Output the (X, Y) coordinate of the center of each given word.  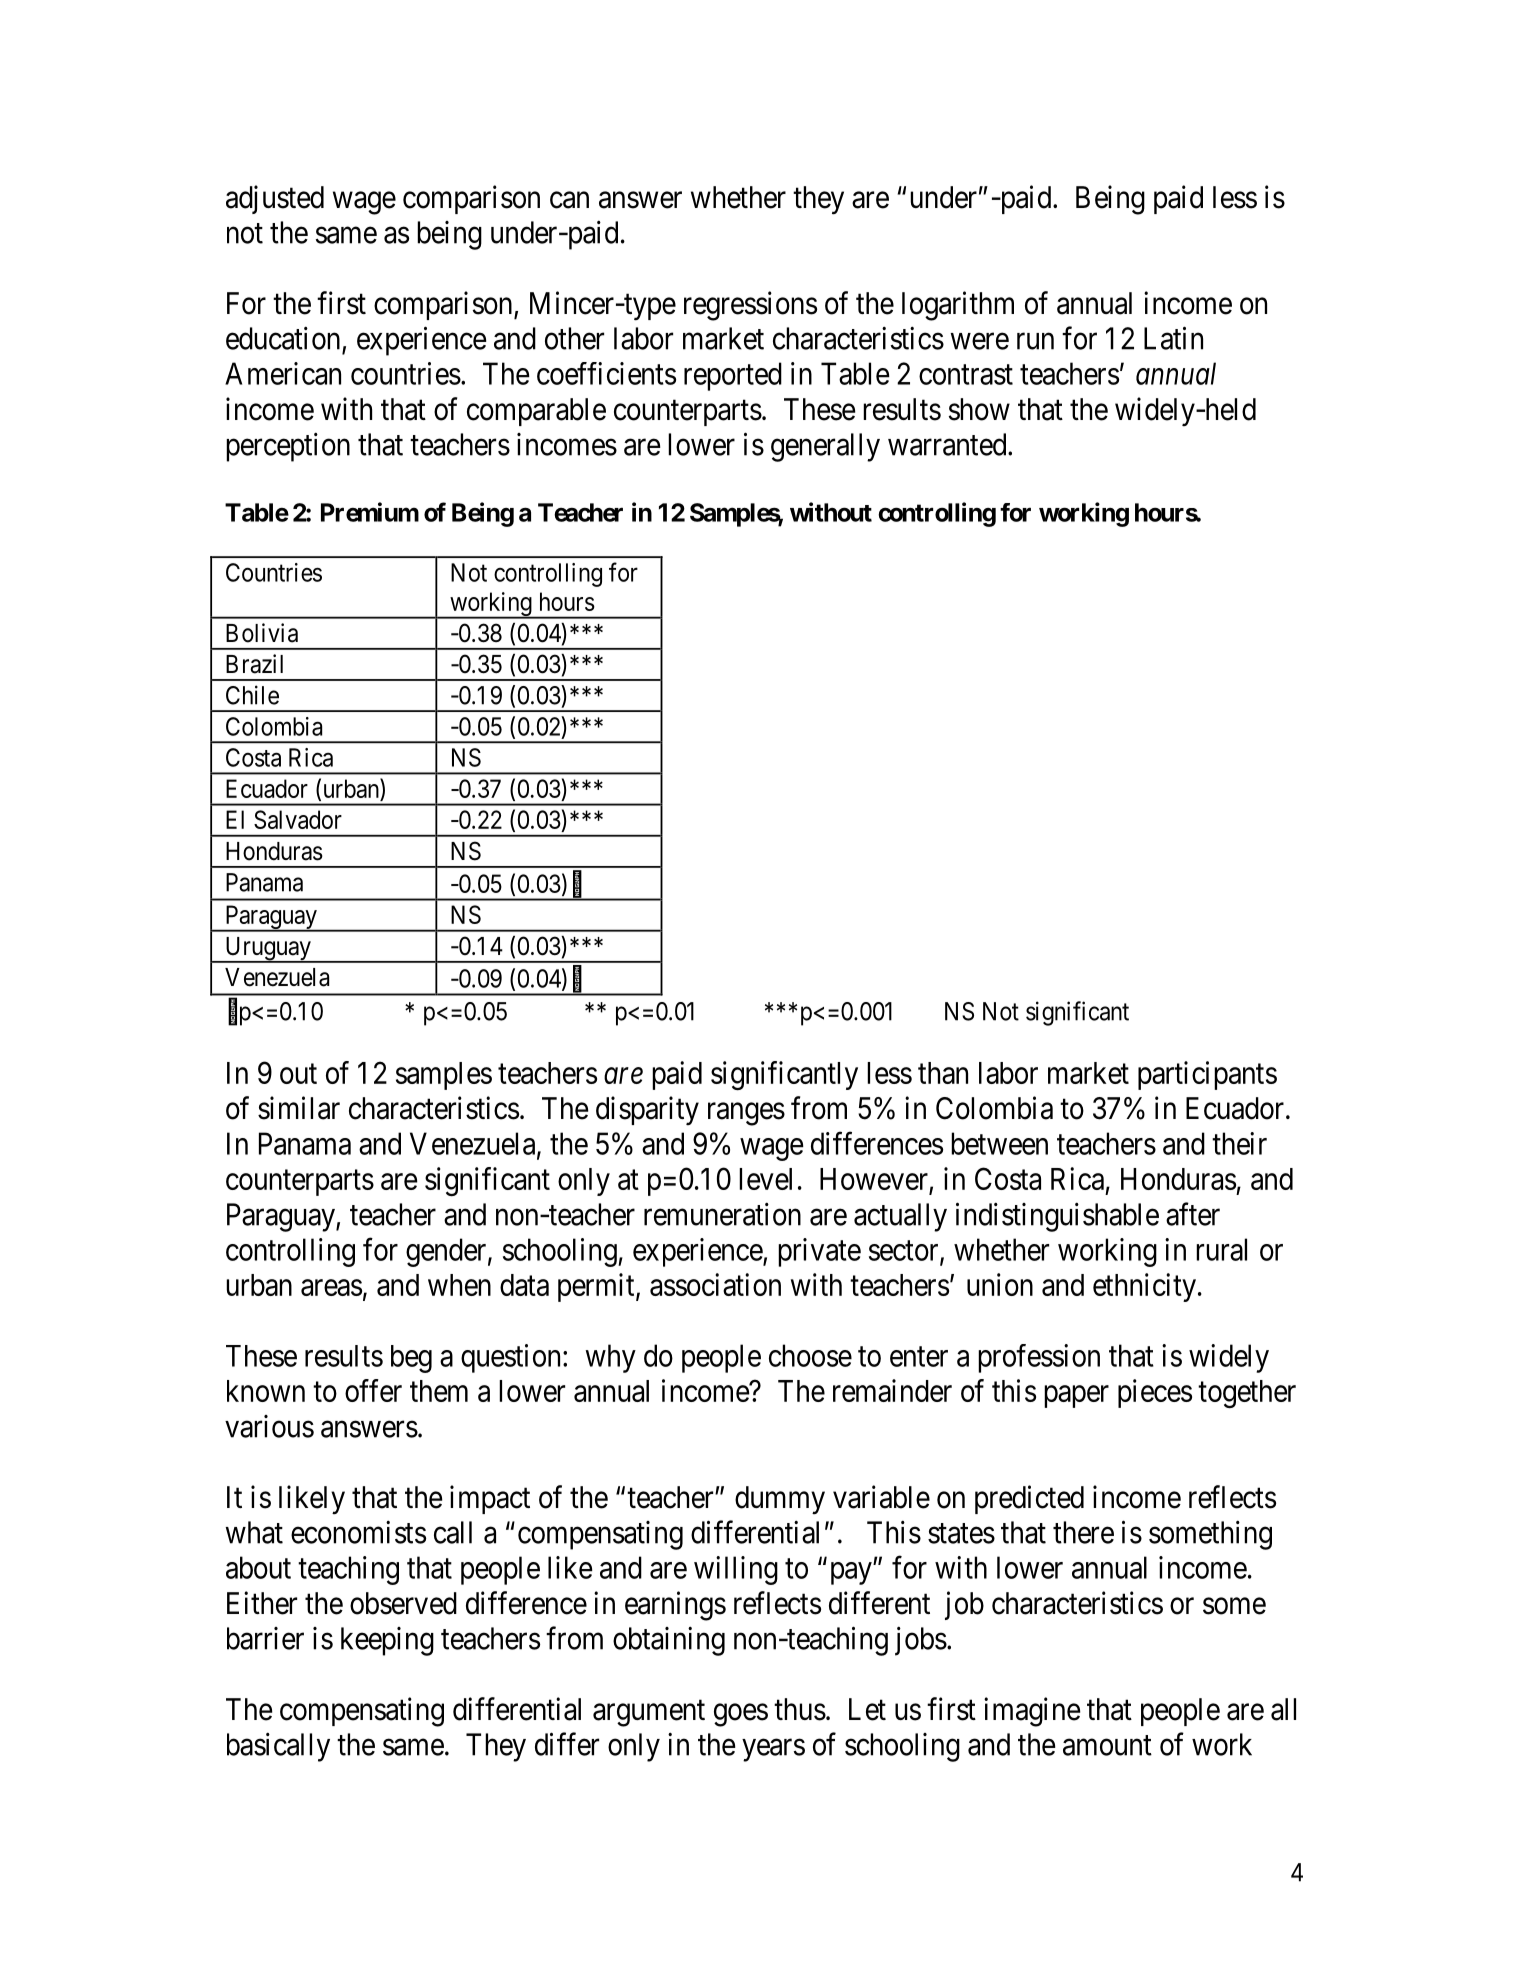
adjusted (275, 199)
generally (825, 447)
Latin (1173, 338)
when (459, 1285)
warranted (948, 444)
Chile (252, 695)
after (1193, 1214)
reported (733, 376)
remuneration (722, 1214)
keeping (387, 1641)
